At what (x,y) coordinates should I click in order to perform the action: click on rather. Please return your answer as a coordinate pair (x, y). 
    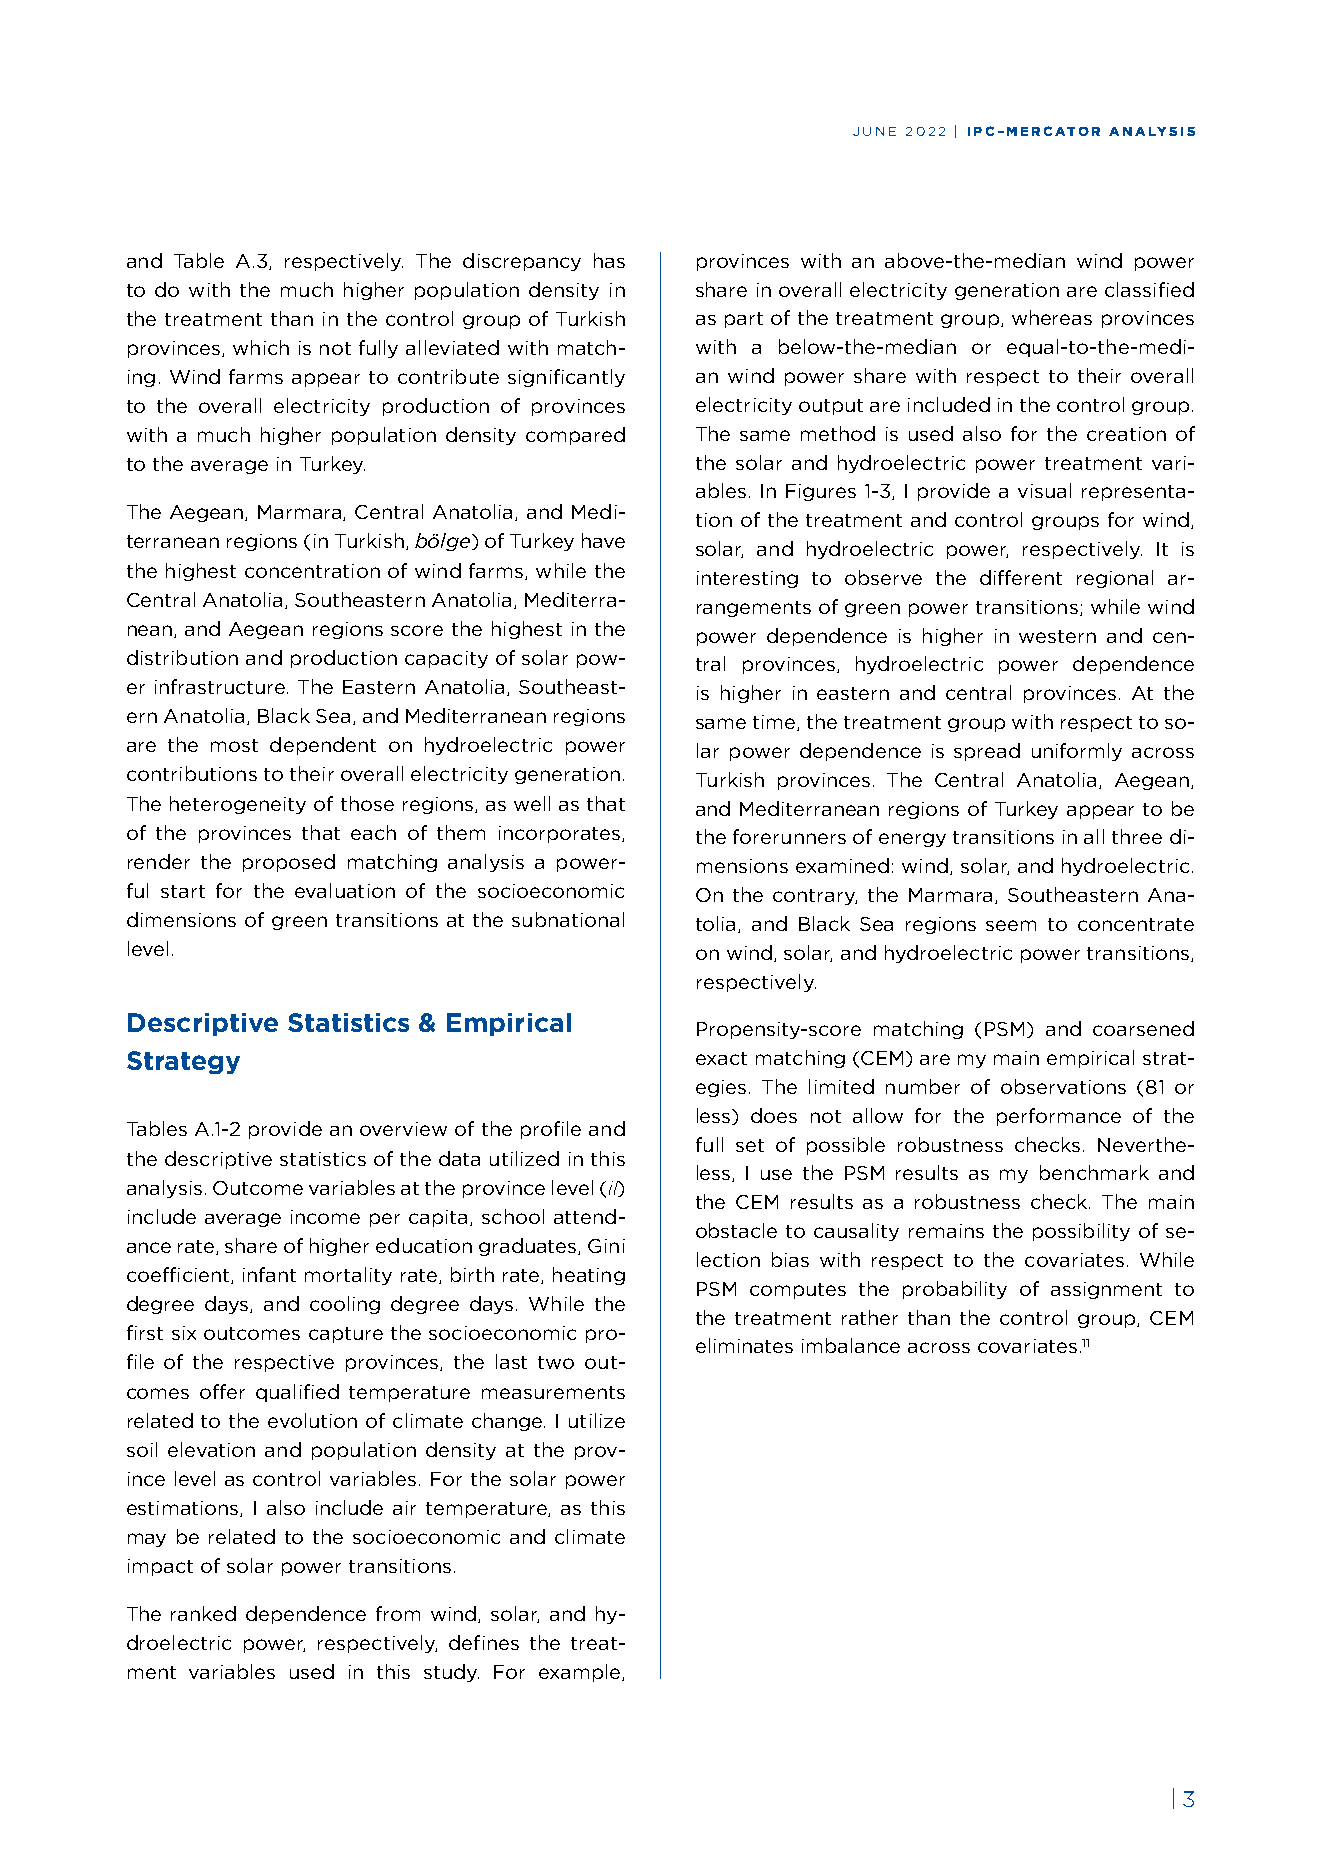
    Looking at the image, I should click on (870, 1317).
